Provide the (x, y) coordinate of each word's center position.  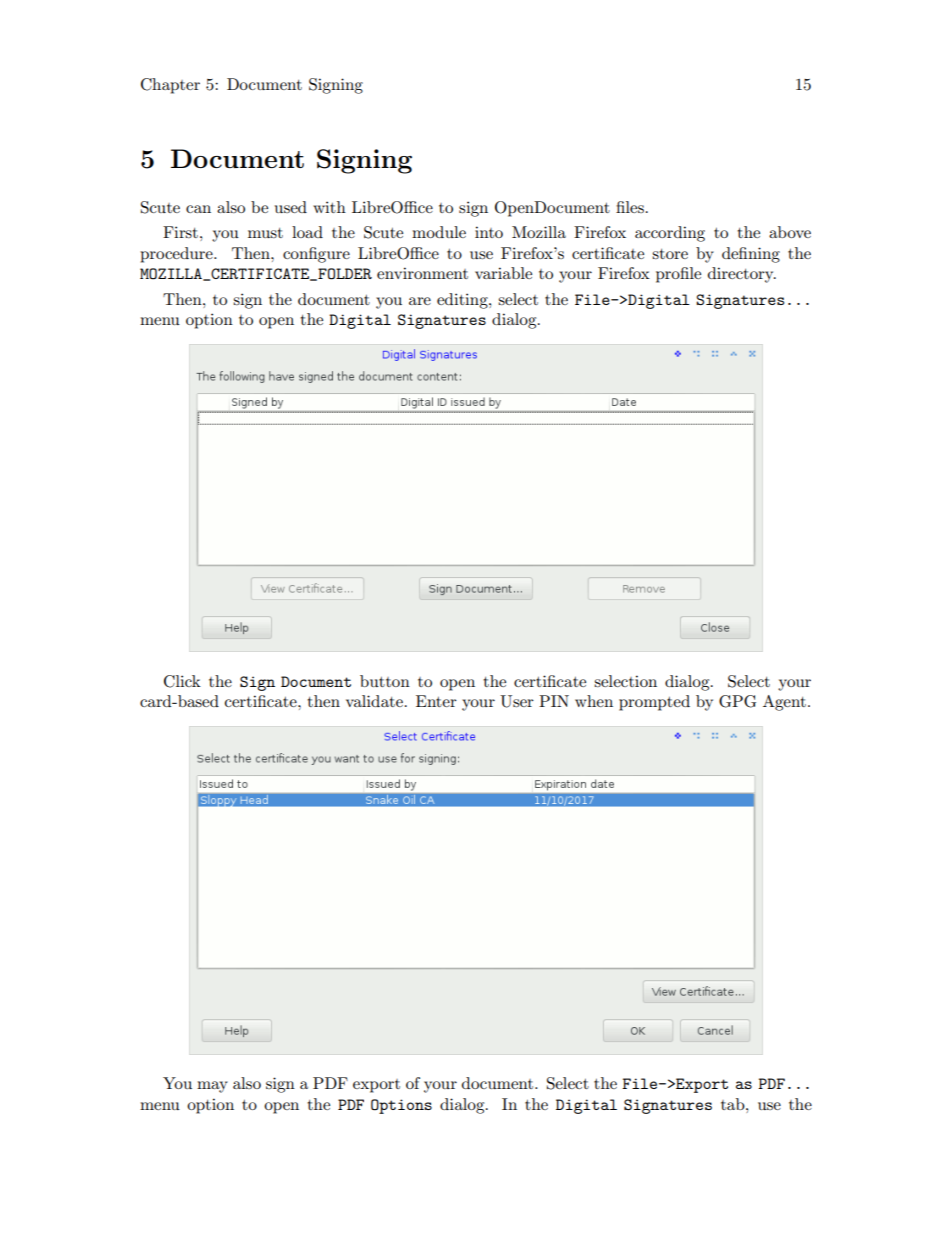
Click (182, 681)
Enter (436, 701)
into (489, 232)
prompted (654, 703)
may (212, 1087)
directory (742, 275)
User (517, 701)
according (670, 234)
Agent (784, 703)
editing (463, 301)
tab (734, 1104)
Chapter (170, 86)
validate (374, 701)
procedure (177, 255)
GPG (737, 701)
